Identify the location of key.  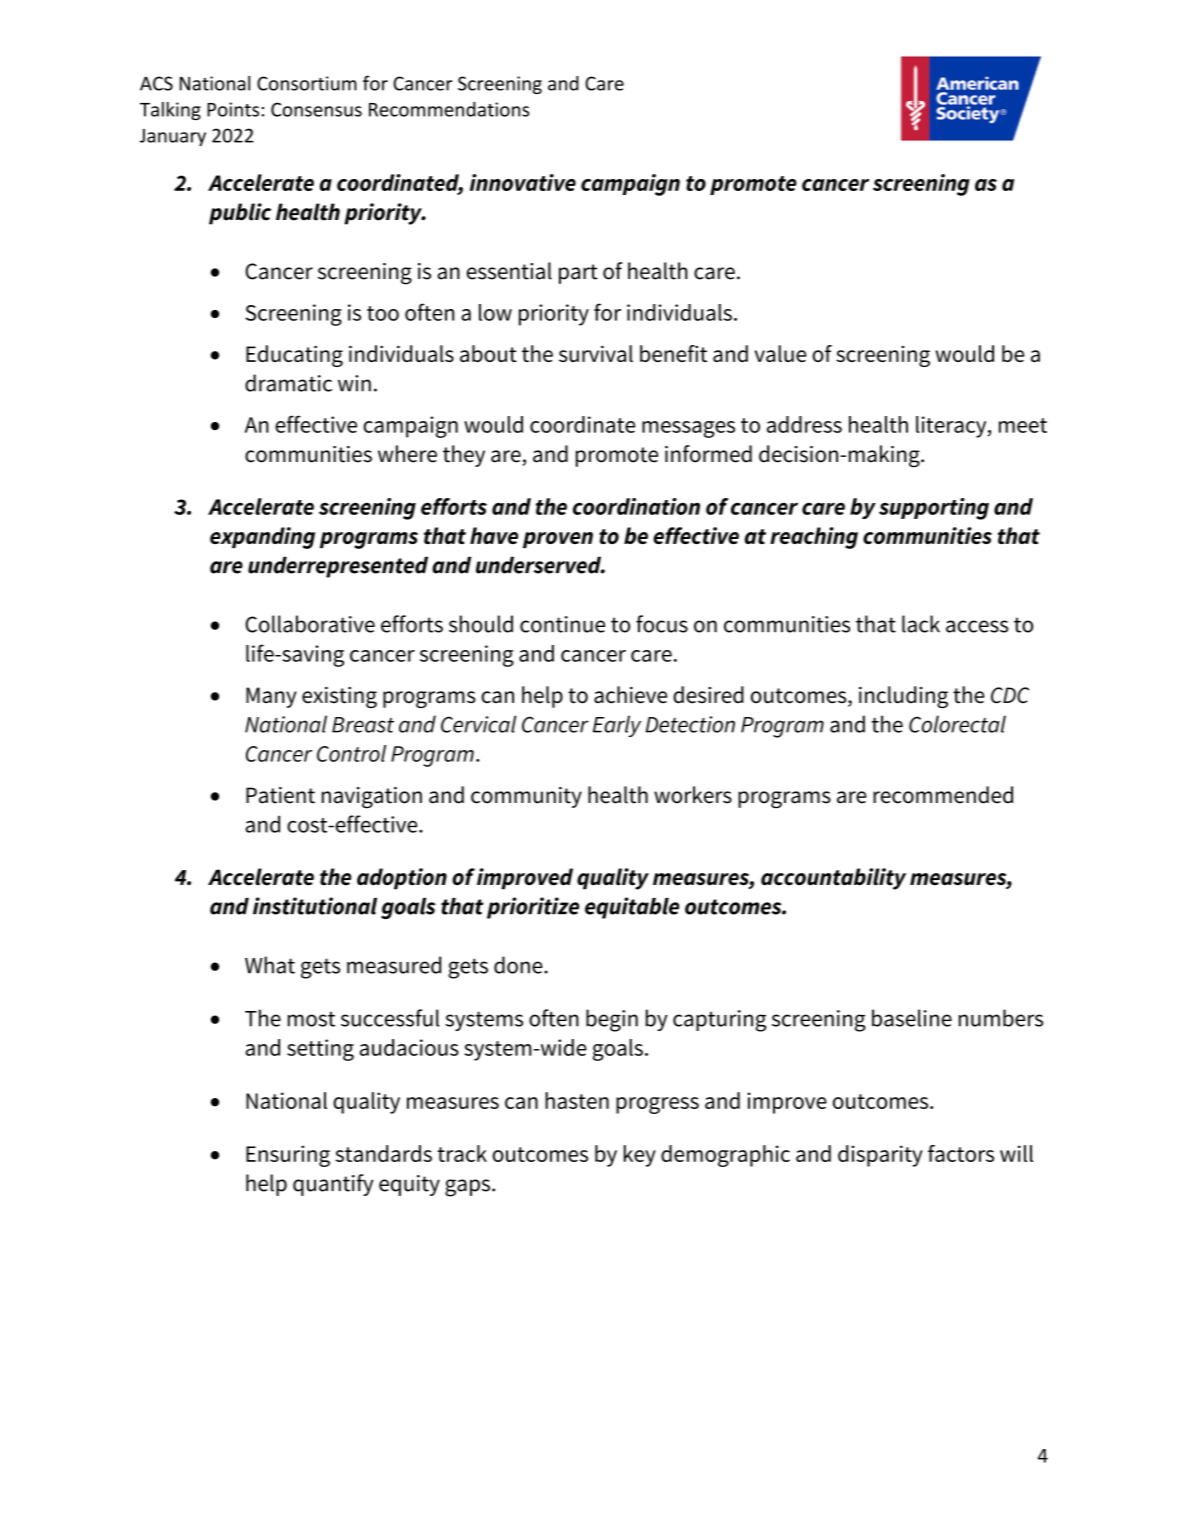
(640, 1156).
